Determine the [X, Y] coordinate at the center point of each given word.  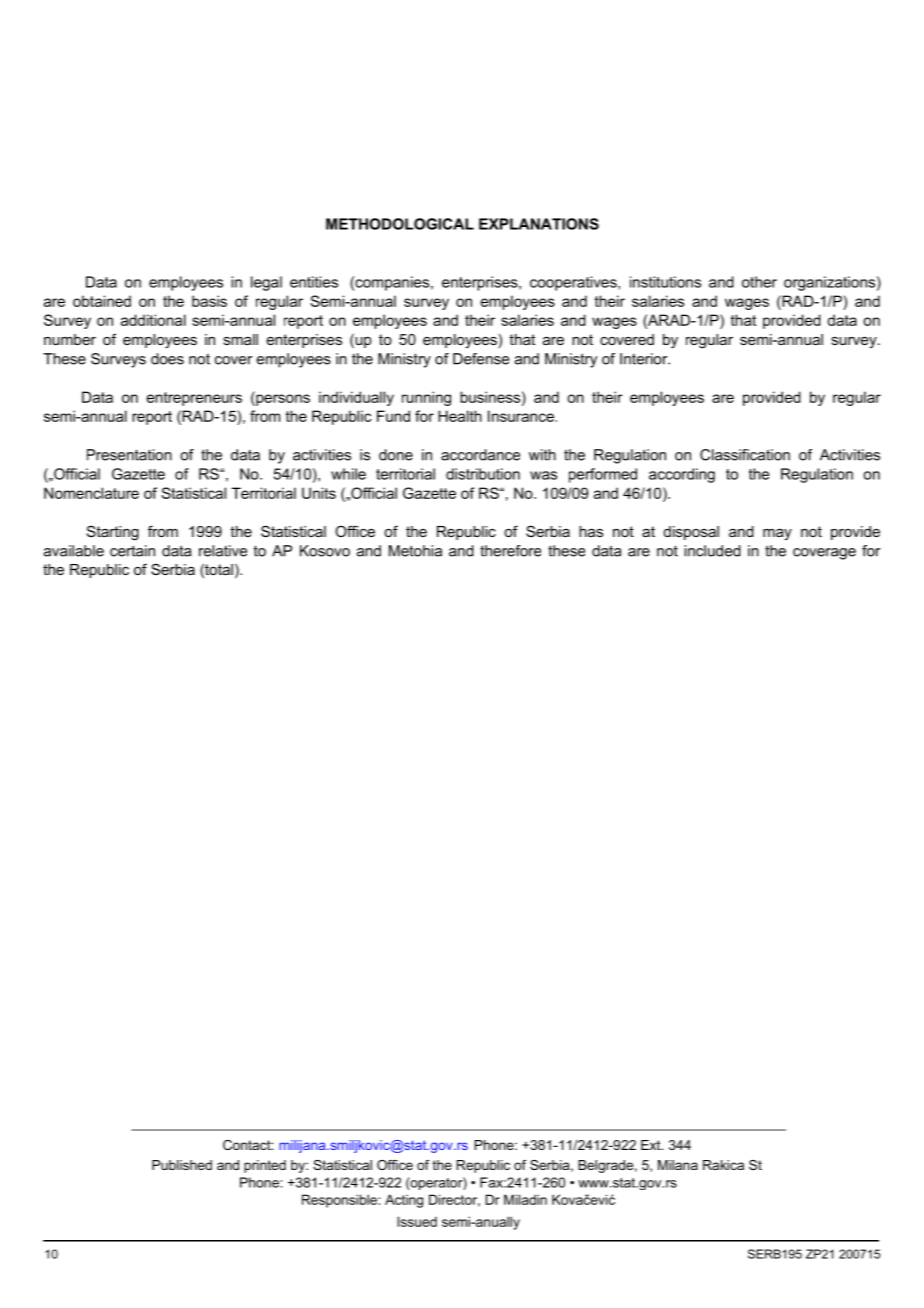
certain [132, 551]
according [682, 475]
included [712, 551]
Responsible [340, 1201]
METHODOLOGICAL [400, 224]
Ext [652, 1145]
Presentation [129, 455]
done [396, 455]
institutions [665, 282]
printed [265, 1166]
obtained [102, 301]
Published [182, 1165]
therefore [510, 551]
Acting [404, 1201]
